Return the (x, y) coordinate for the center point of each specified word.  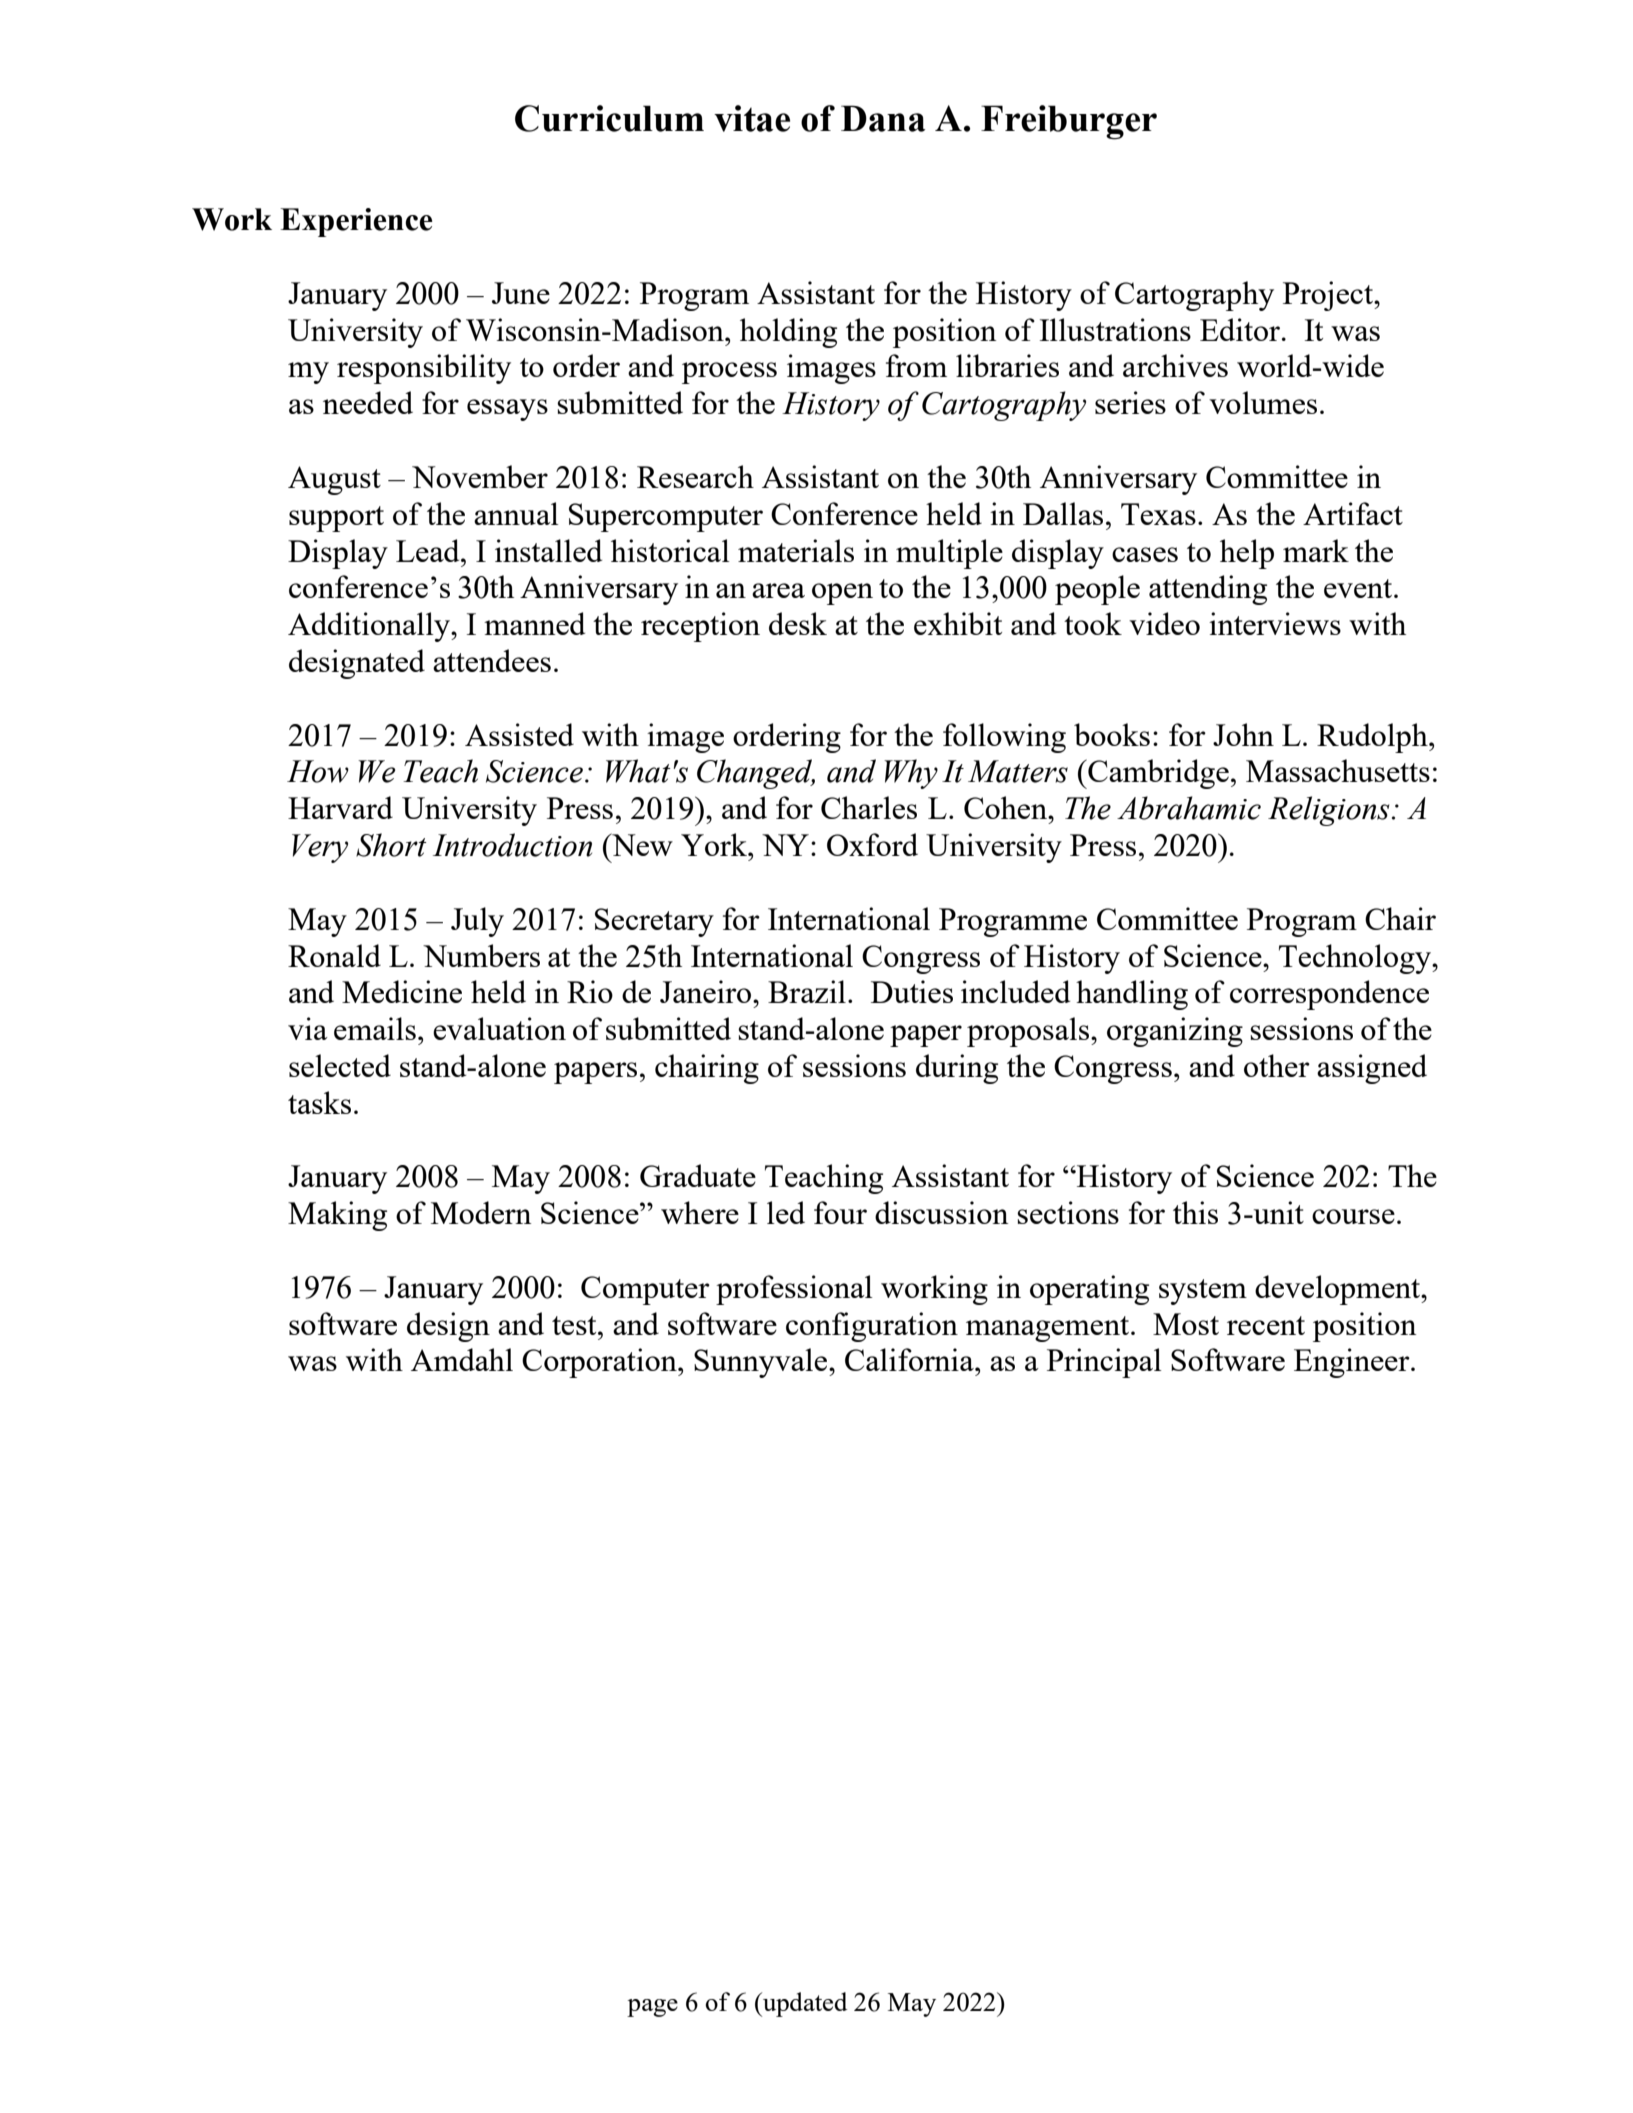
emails (375, 1028)
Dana (883, 118)
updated (804, 2004)
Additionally (370, 627)
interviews (1275, 623)
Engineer (1353, 1363)
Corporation (600, 1363)
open (842, 594)
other (1277, 1065)
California (910, 1359)
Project (1329, 296)
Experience (356, 222)
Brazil (807, 991)
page (652, 2008)
